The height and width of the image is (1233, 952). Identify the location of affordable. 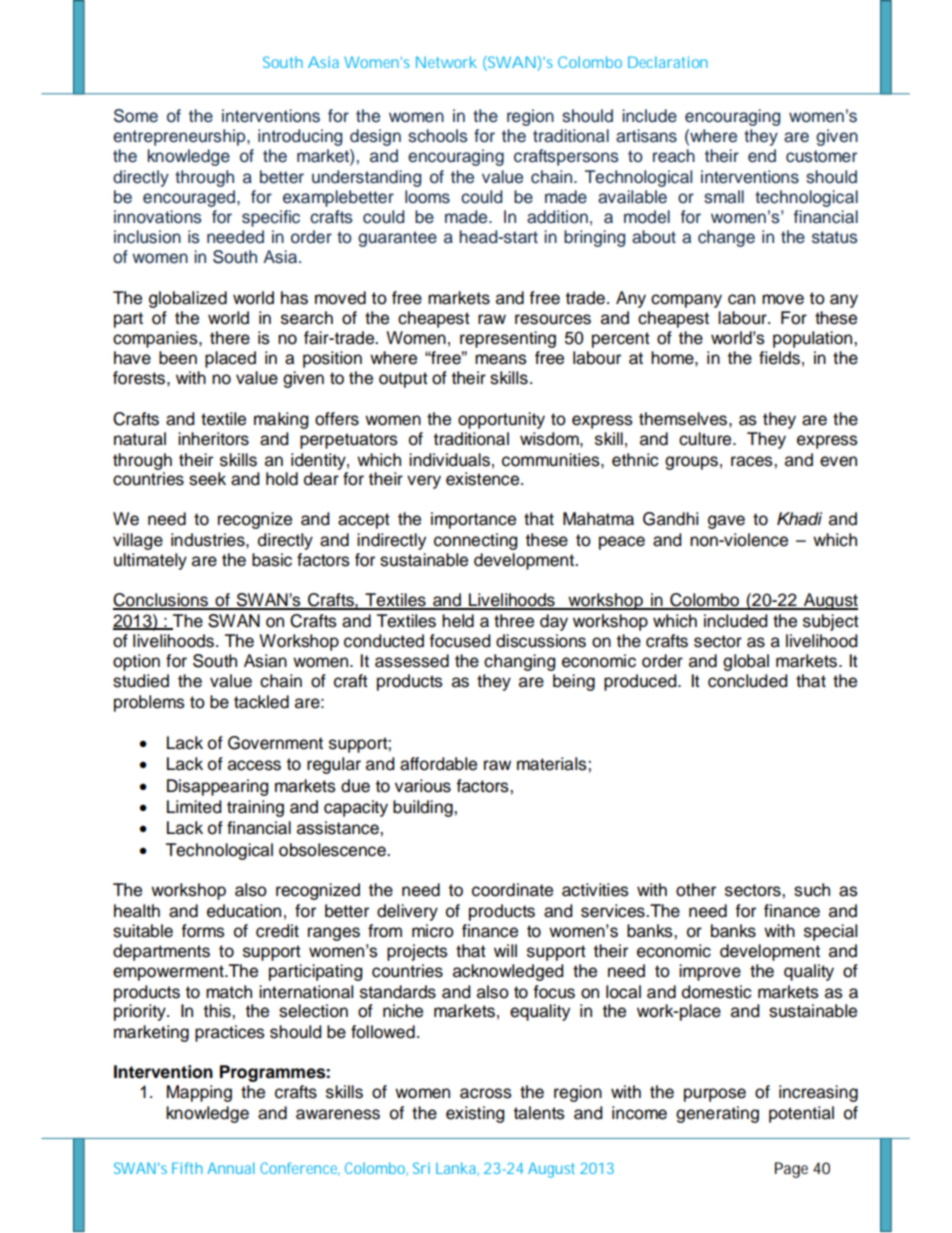
(438, 764).
